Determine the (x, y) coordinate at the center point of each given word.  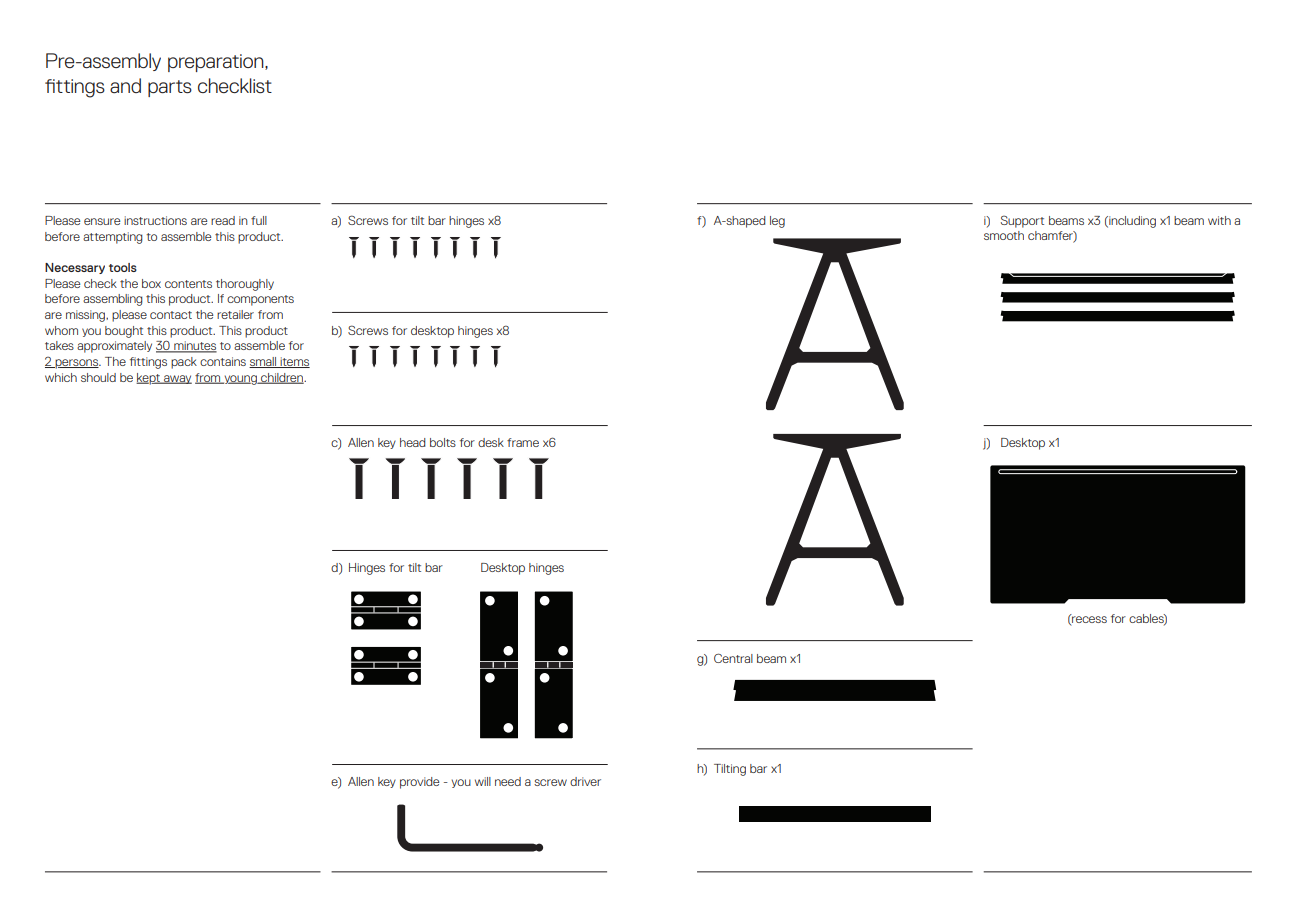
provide (419, 783)
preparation (217, 63)
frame (523, 442)
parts (170, 88)
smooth (1004, 235)
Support (1022, 221)
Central (733, 658)
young (240, 380)
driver (585, 781)
